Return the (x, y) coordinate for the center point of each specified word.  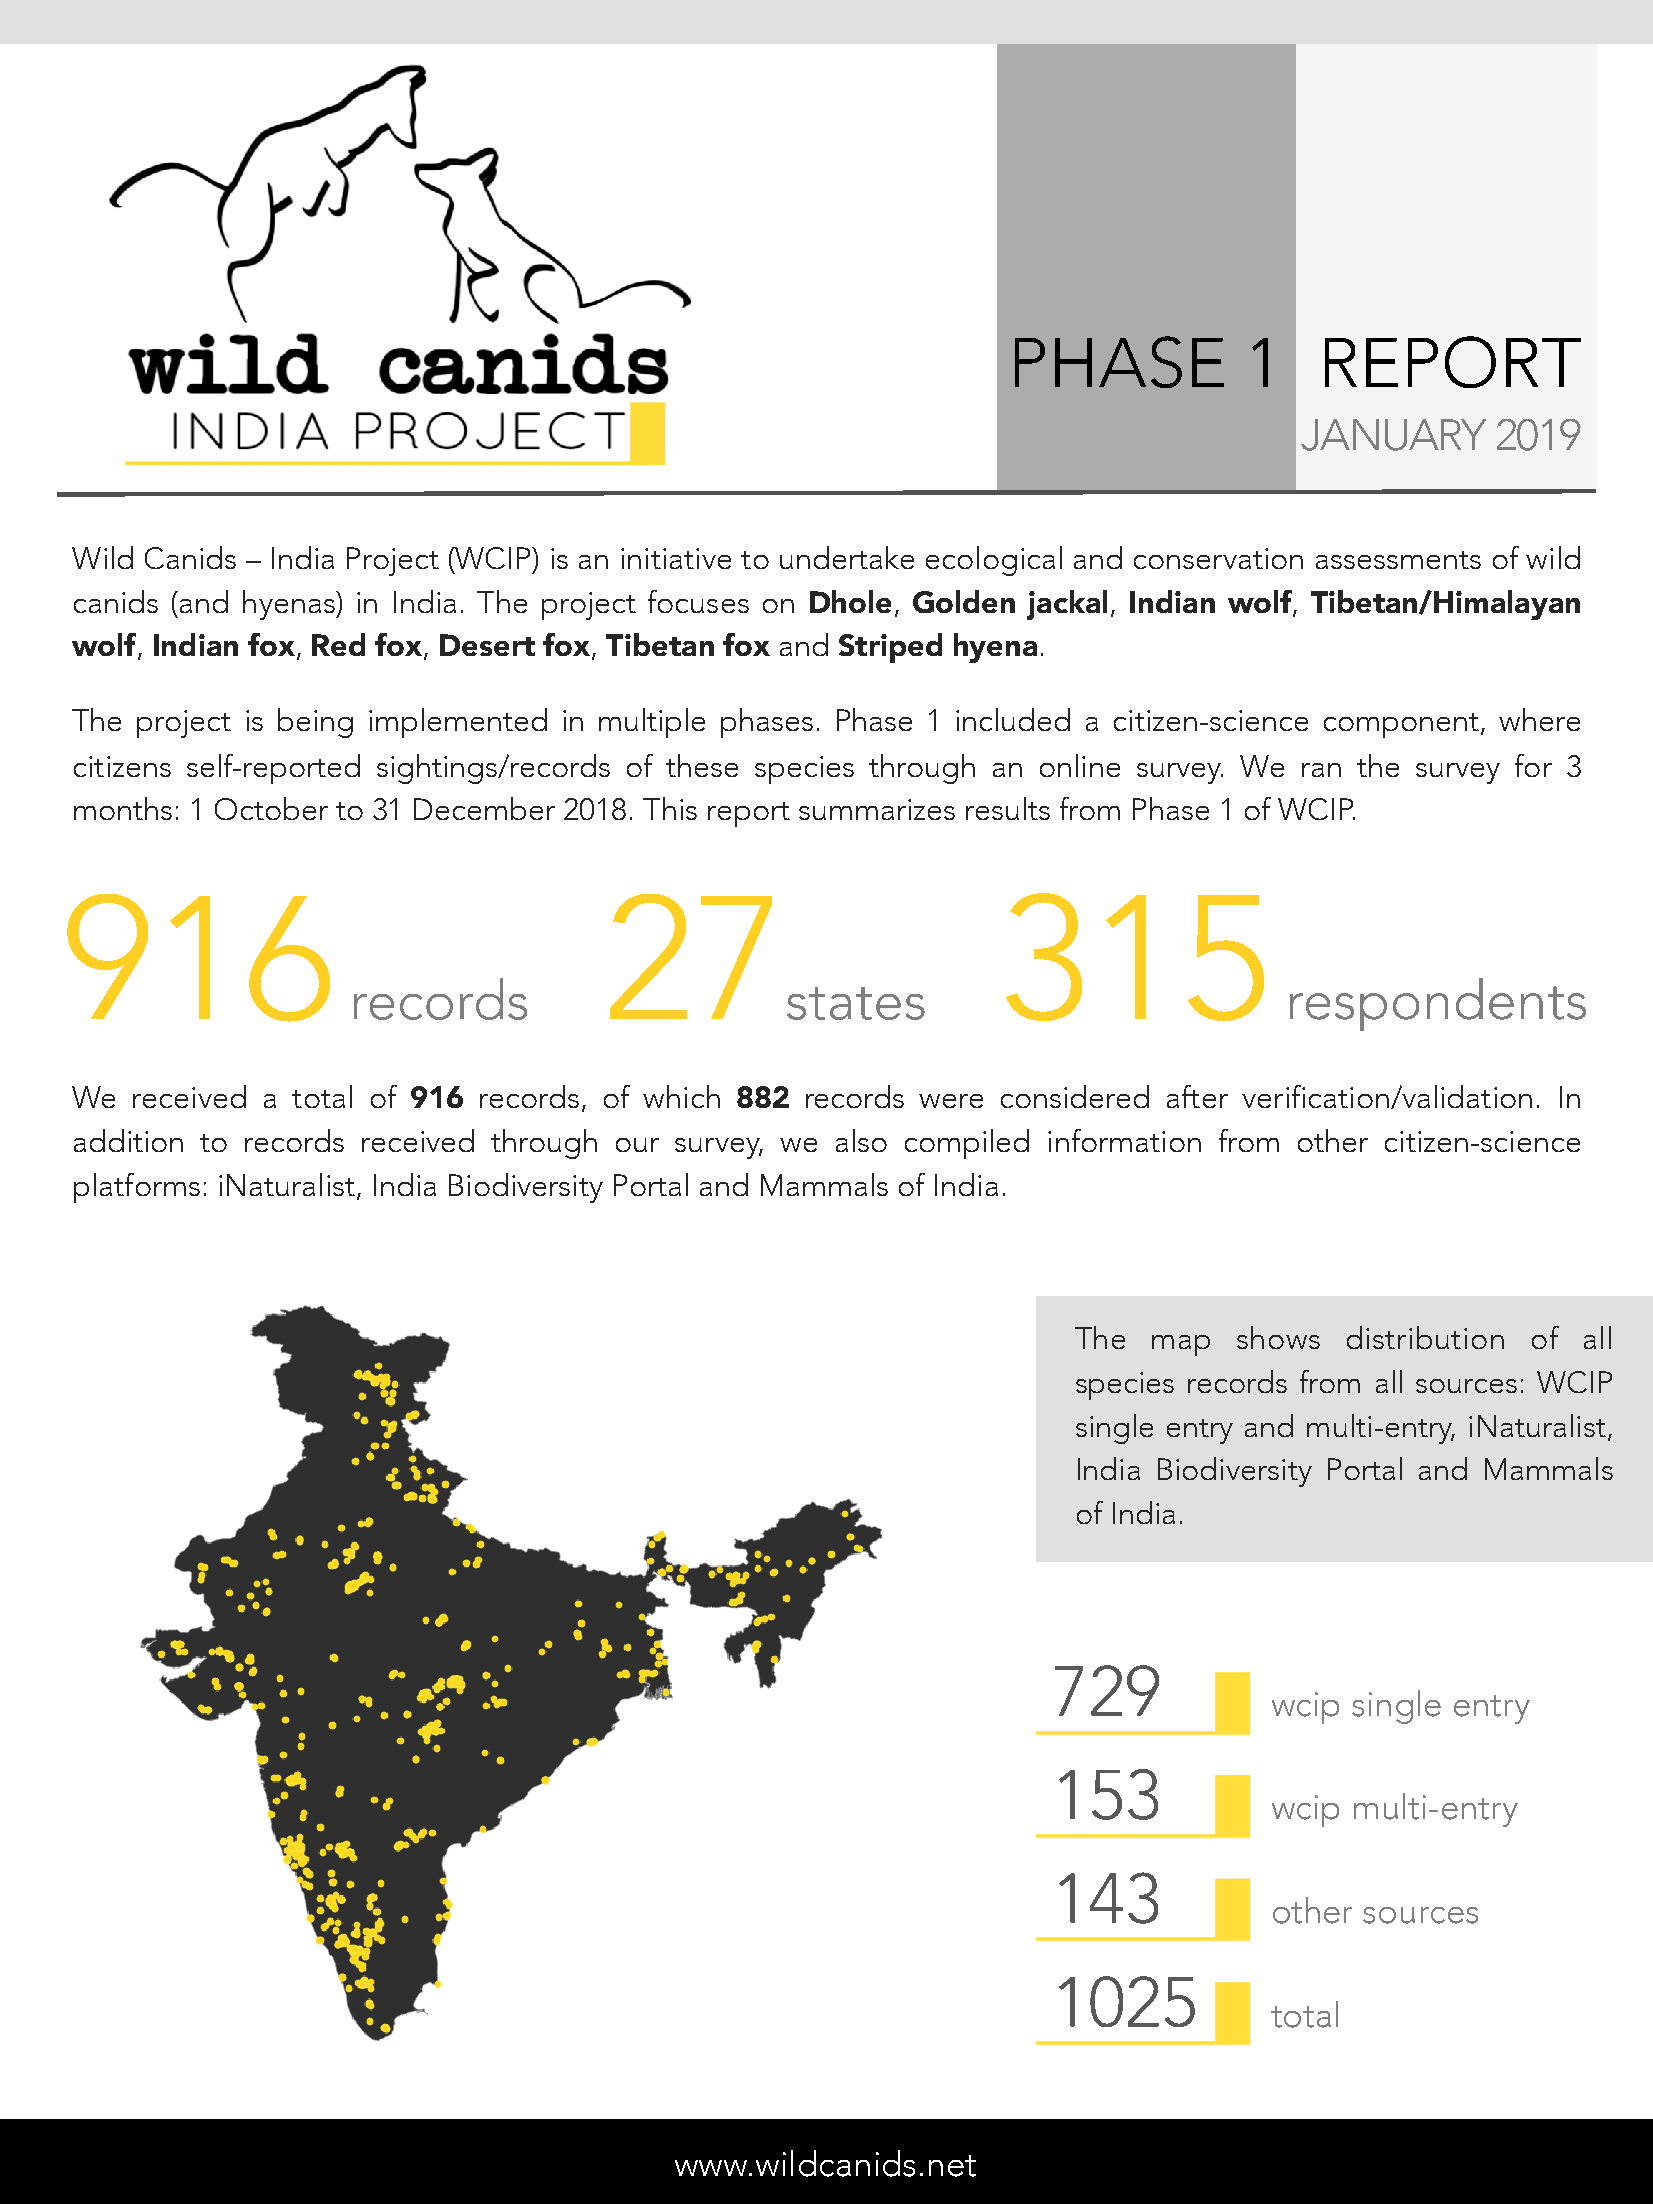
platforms (137, 1188)
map (1181, 1345)
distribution (1425, 1337)
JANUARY (1393, 435)
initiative (676, 558)
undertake (847, 557)
